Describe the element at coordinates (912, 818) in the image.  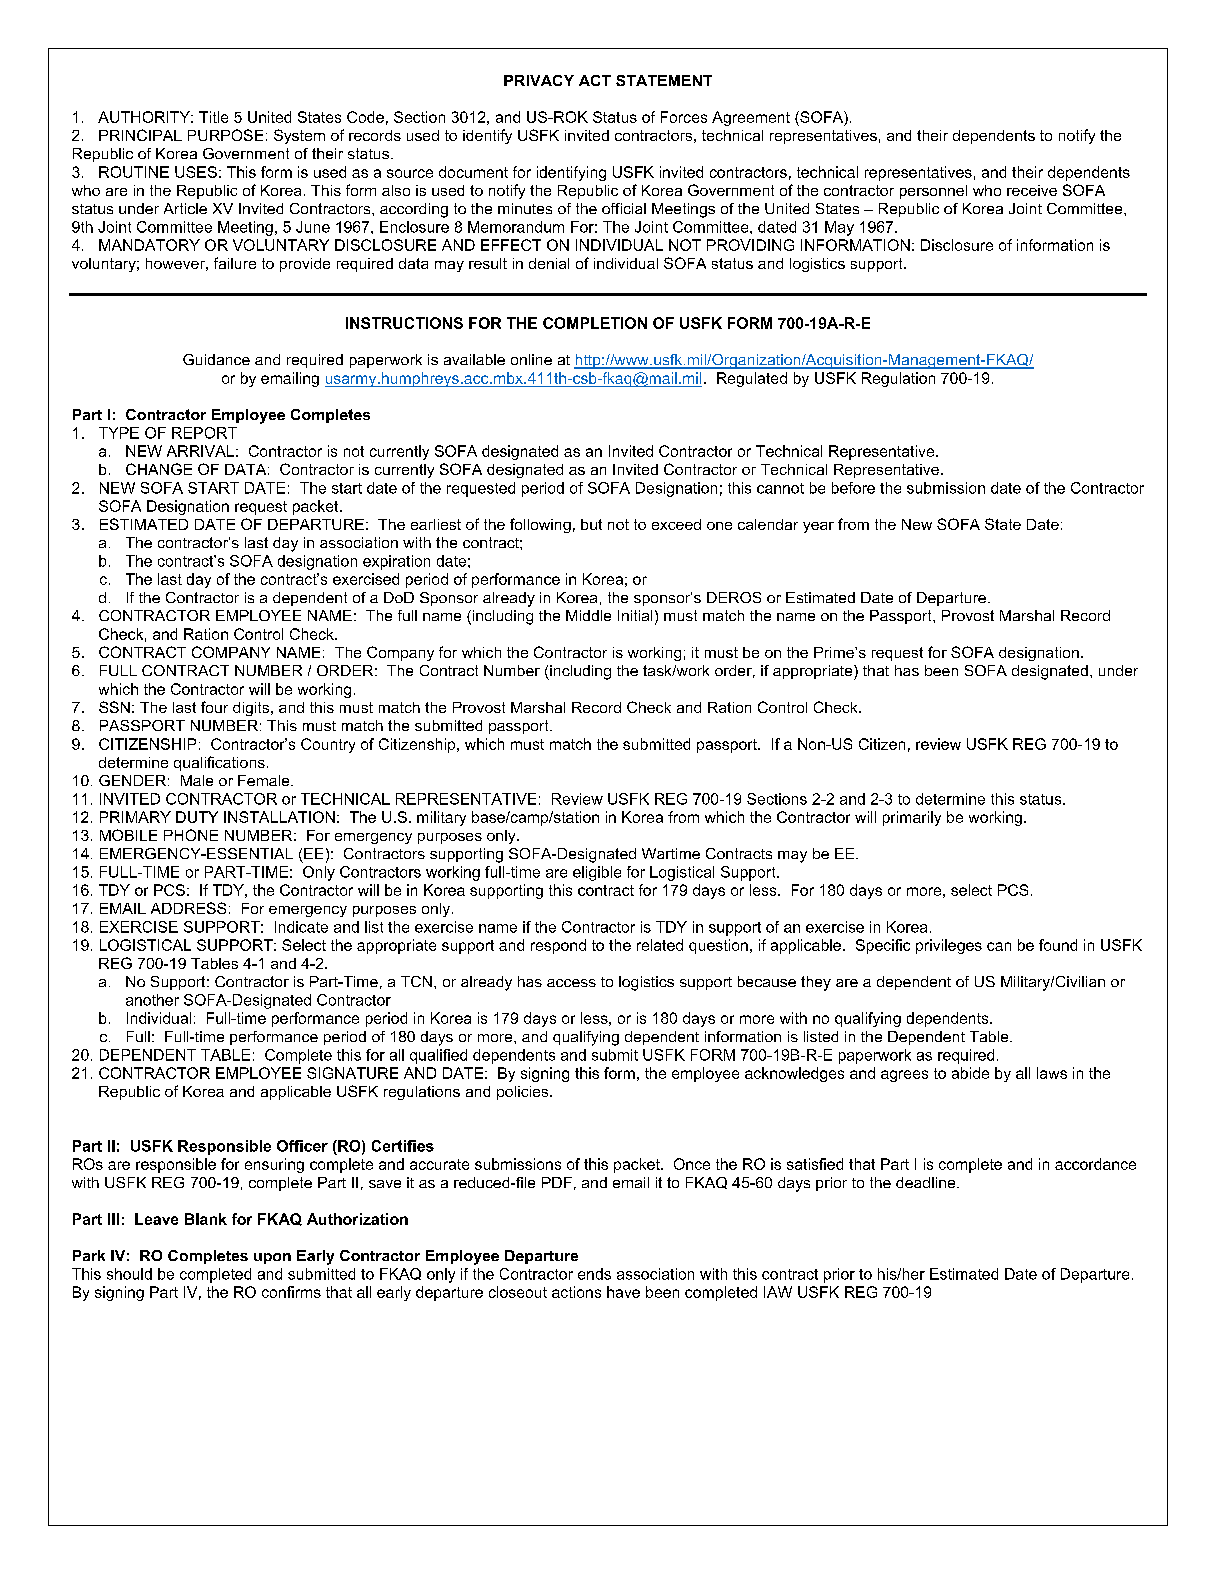
I see `primarily` at that location.
